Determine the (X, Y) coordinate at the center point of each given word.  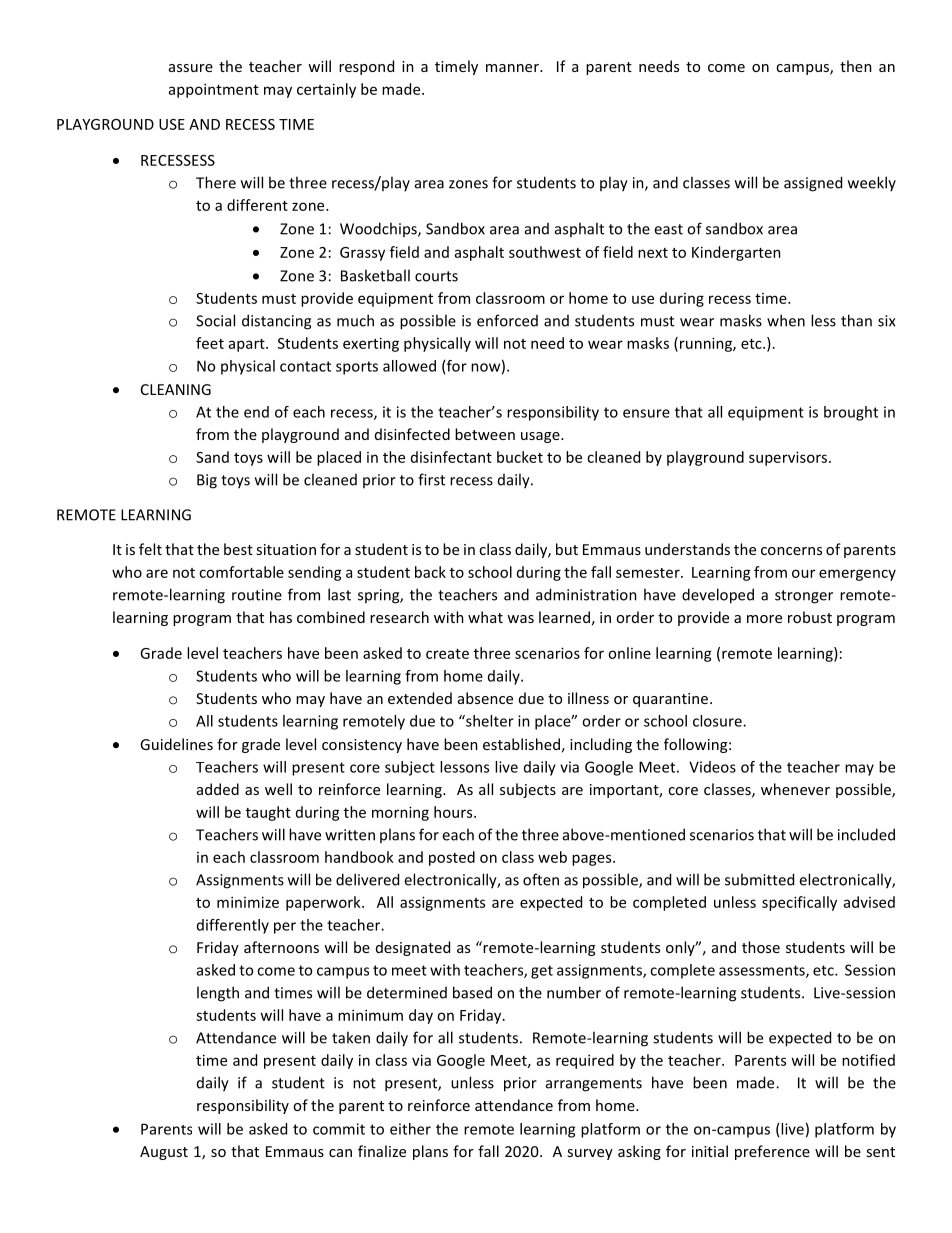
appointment (214, 90)
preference (772, 1152)
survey (590, 1154)
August (164, 1153)
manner (513, 68)
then (856, 66)
